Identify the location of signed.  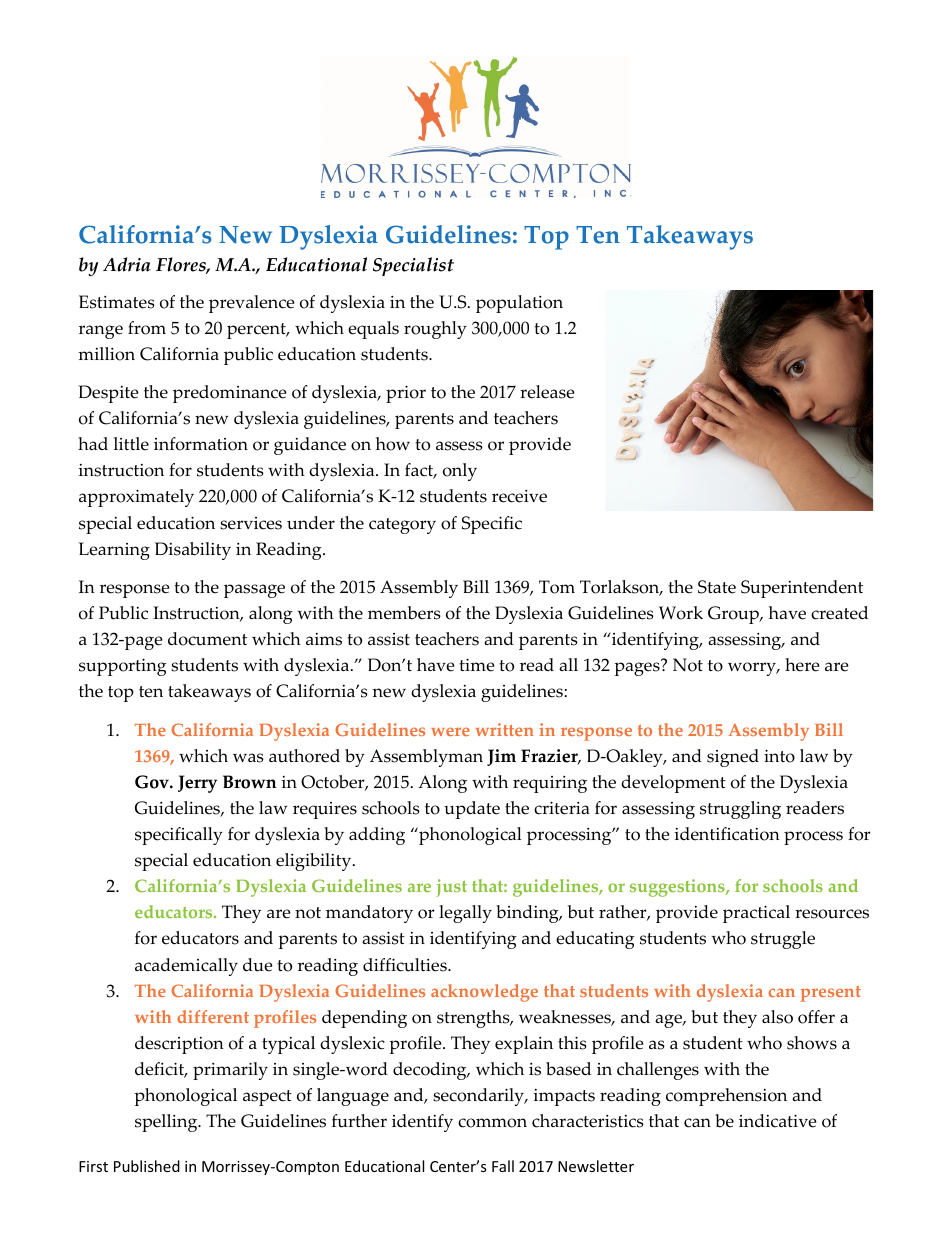
(733, 758).
